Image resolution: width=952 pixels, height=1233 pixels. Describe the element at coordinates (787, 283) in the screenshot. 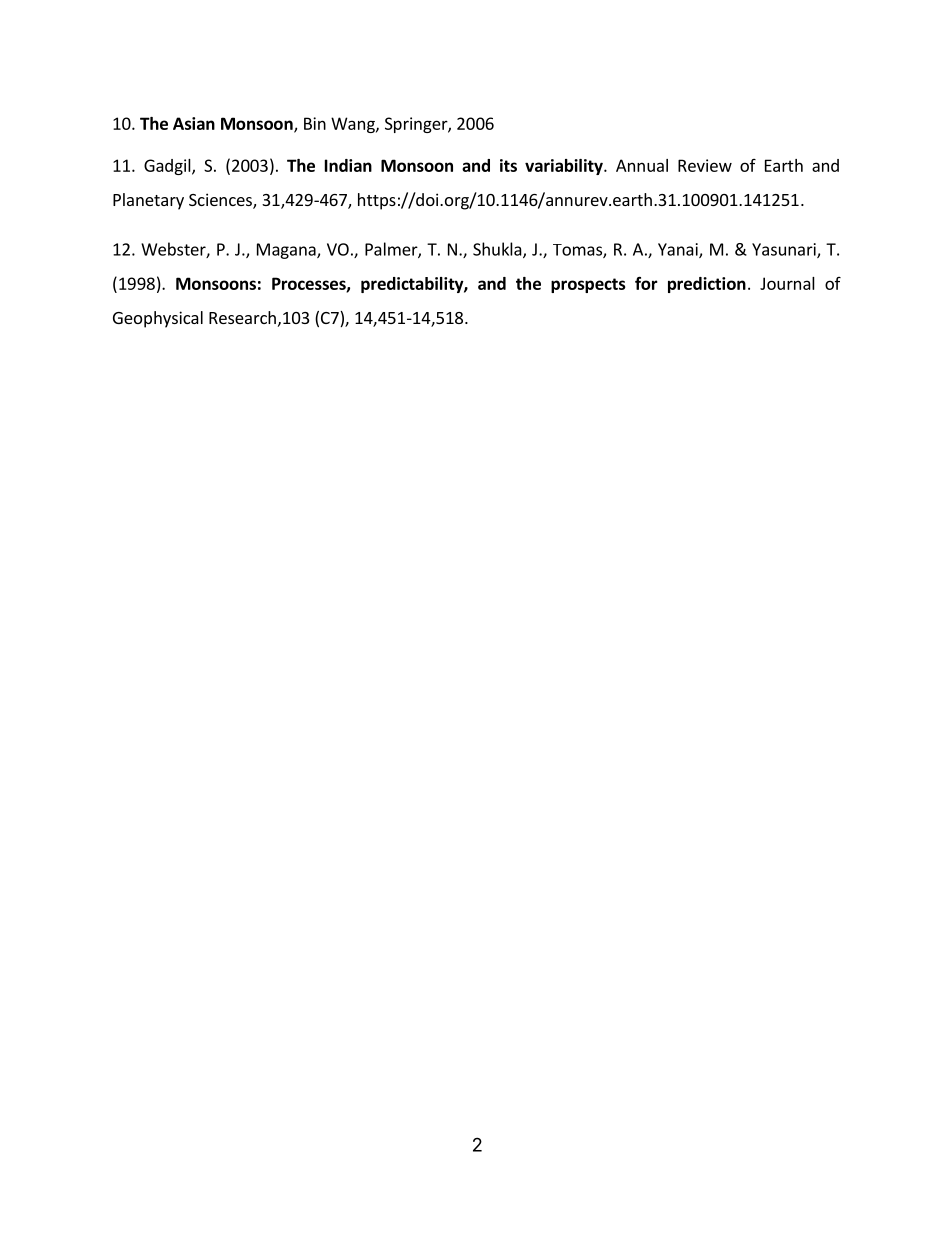

I see `Journal` at that location.
